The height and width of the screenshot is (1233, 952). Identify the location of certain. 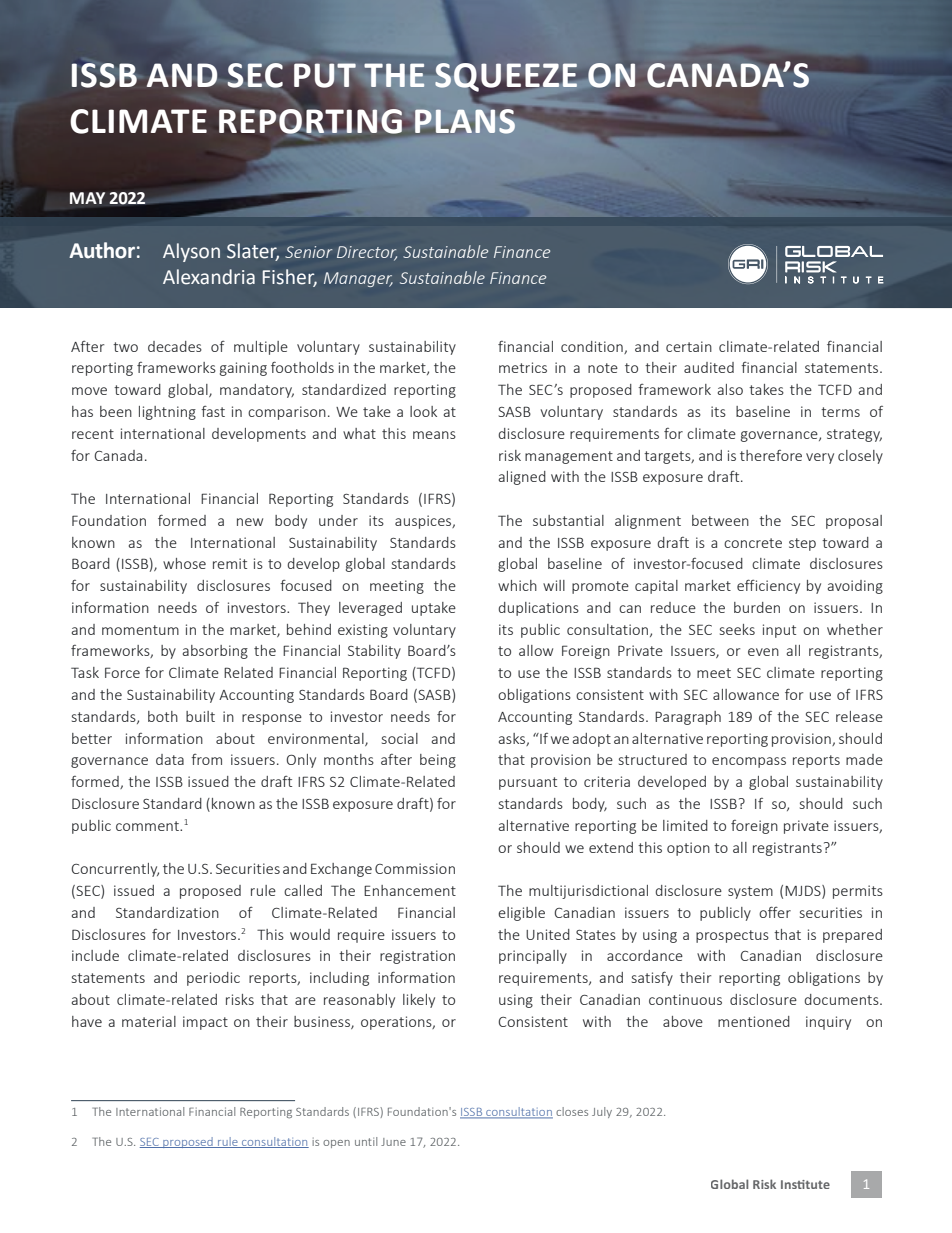
(689, 346).
